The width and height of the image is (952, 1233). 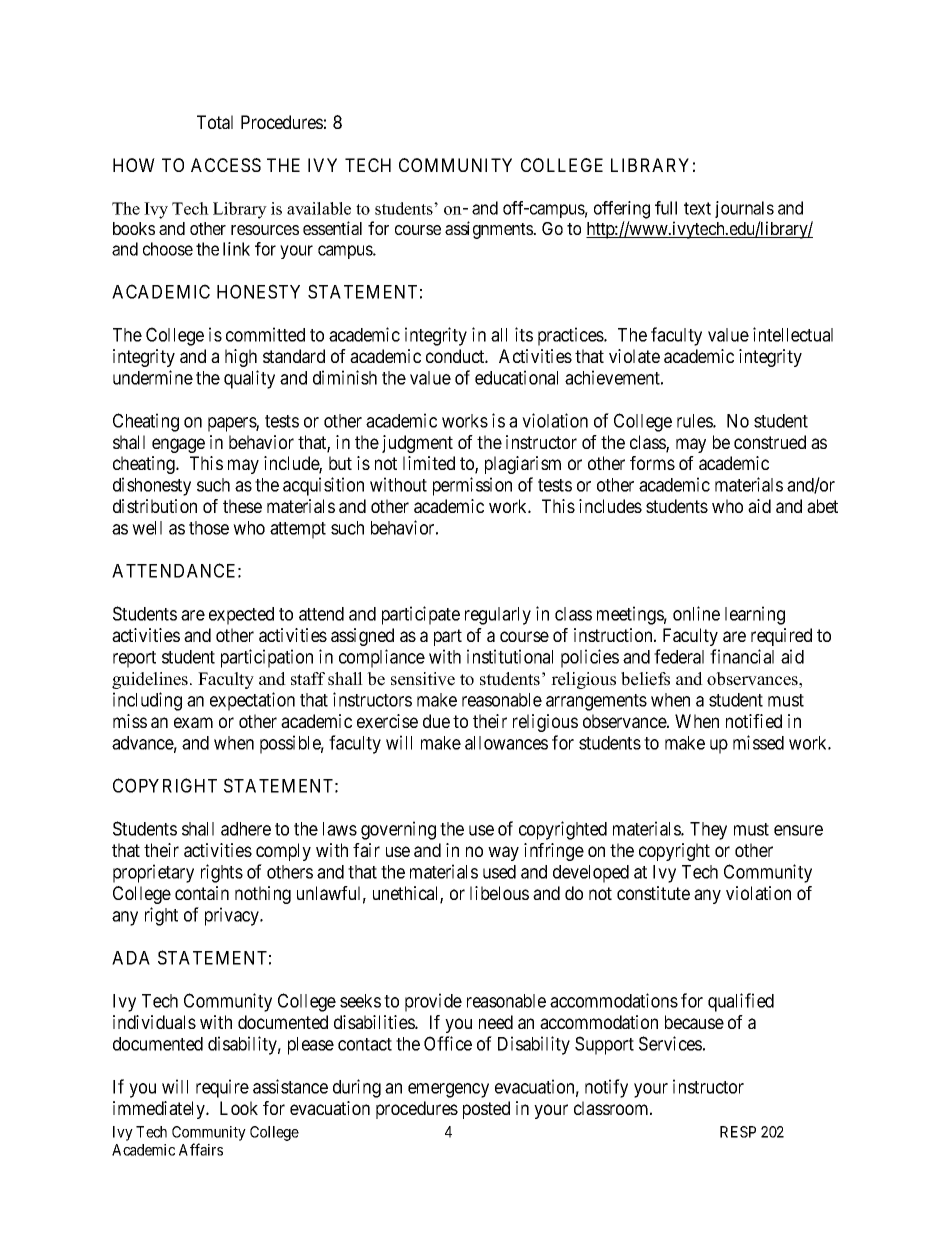 I want to click on notified, so click(x=754, y=721).
